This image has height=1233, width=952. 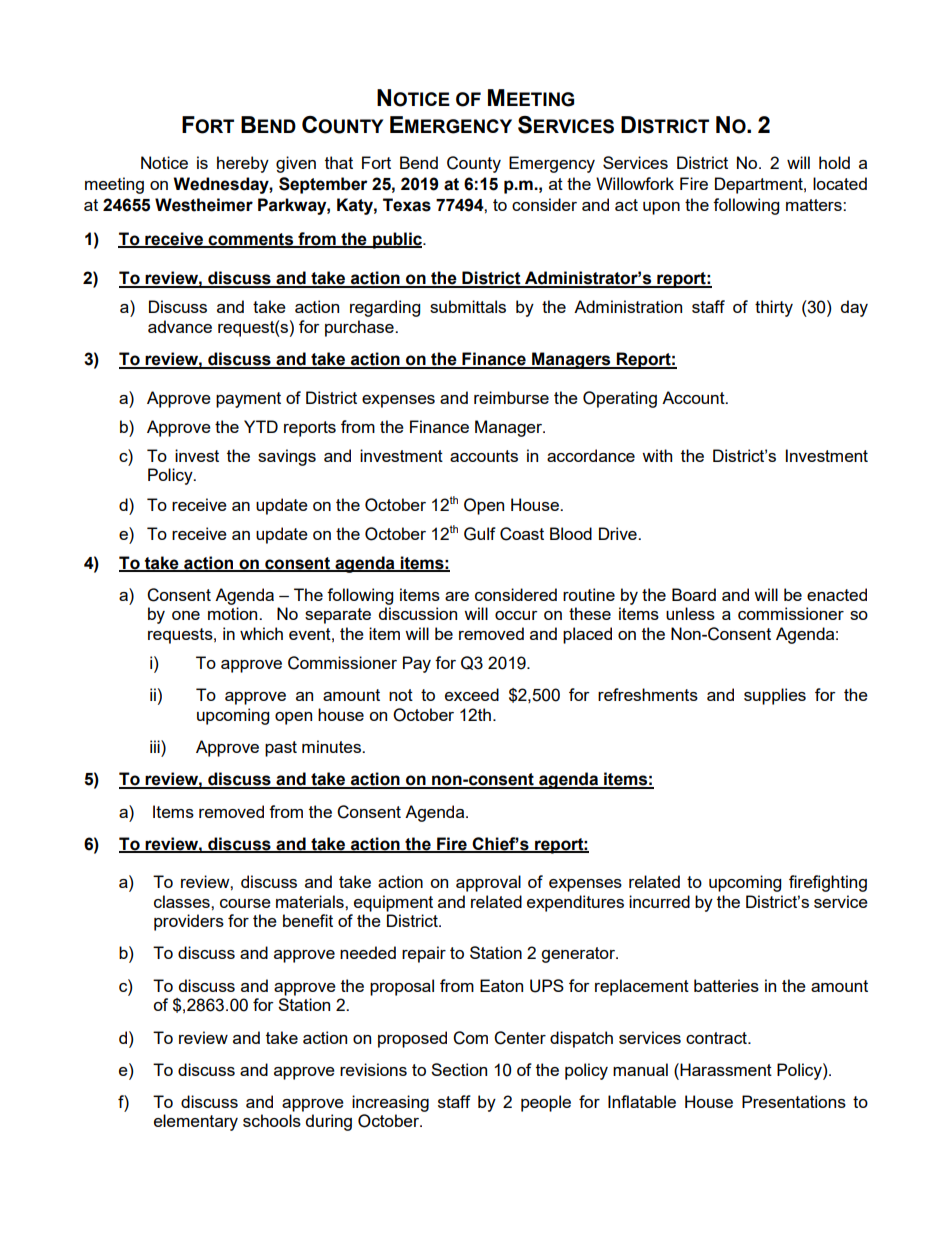 I want to click on people, so click(x=546, y=1103).
